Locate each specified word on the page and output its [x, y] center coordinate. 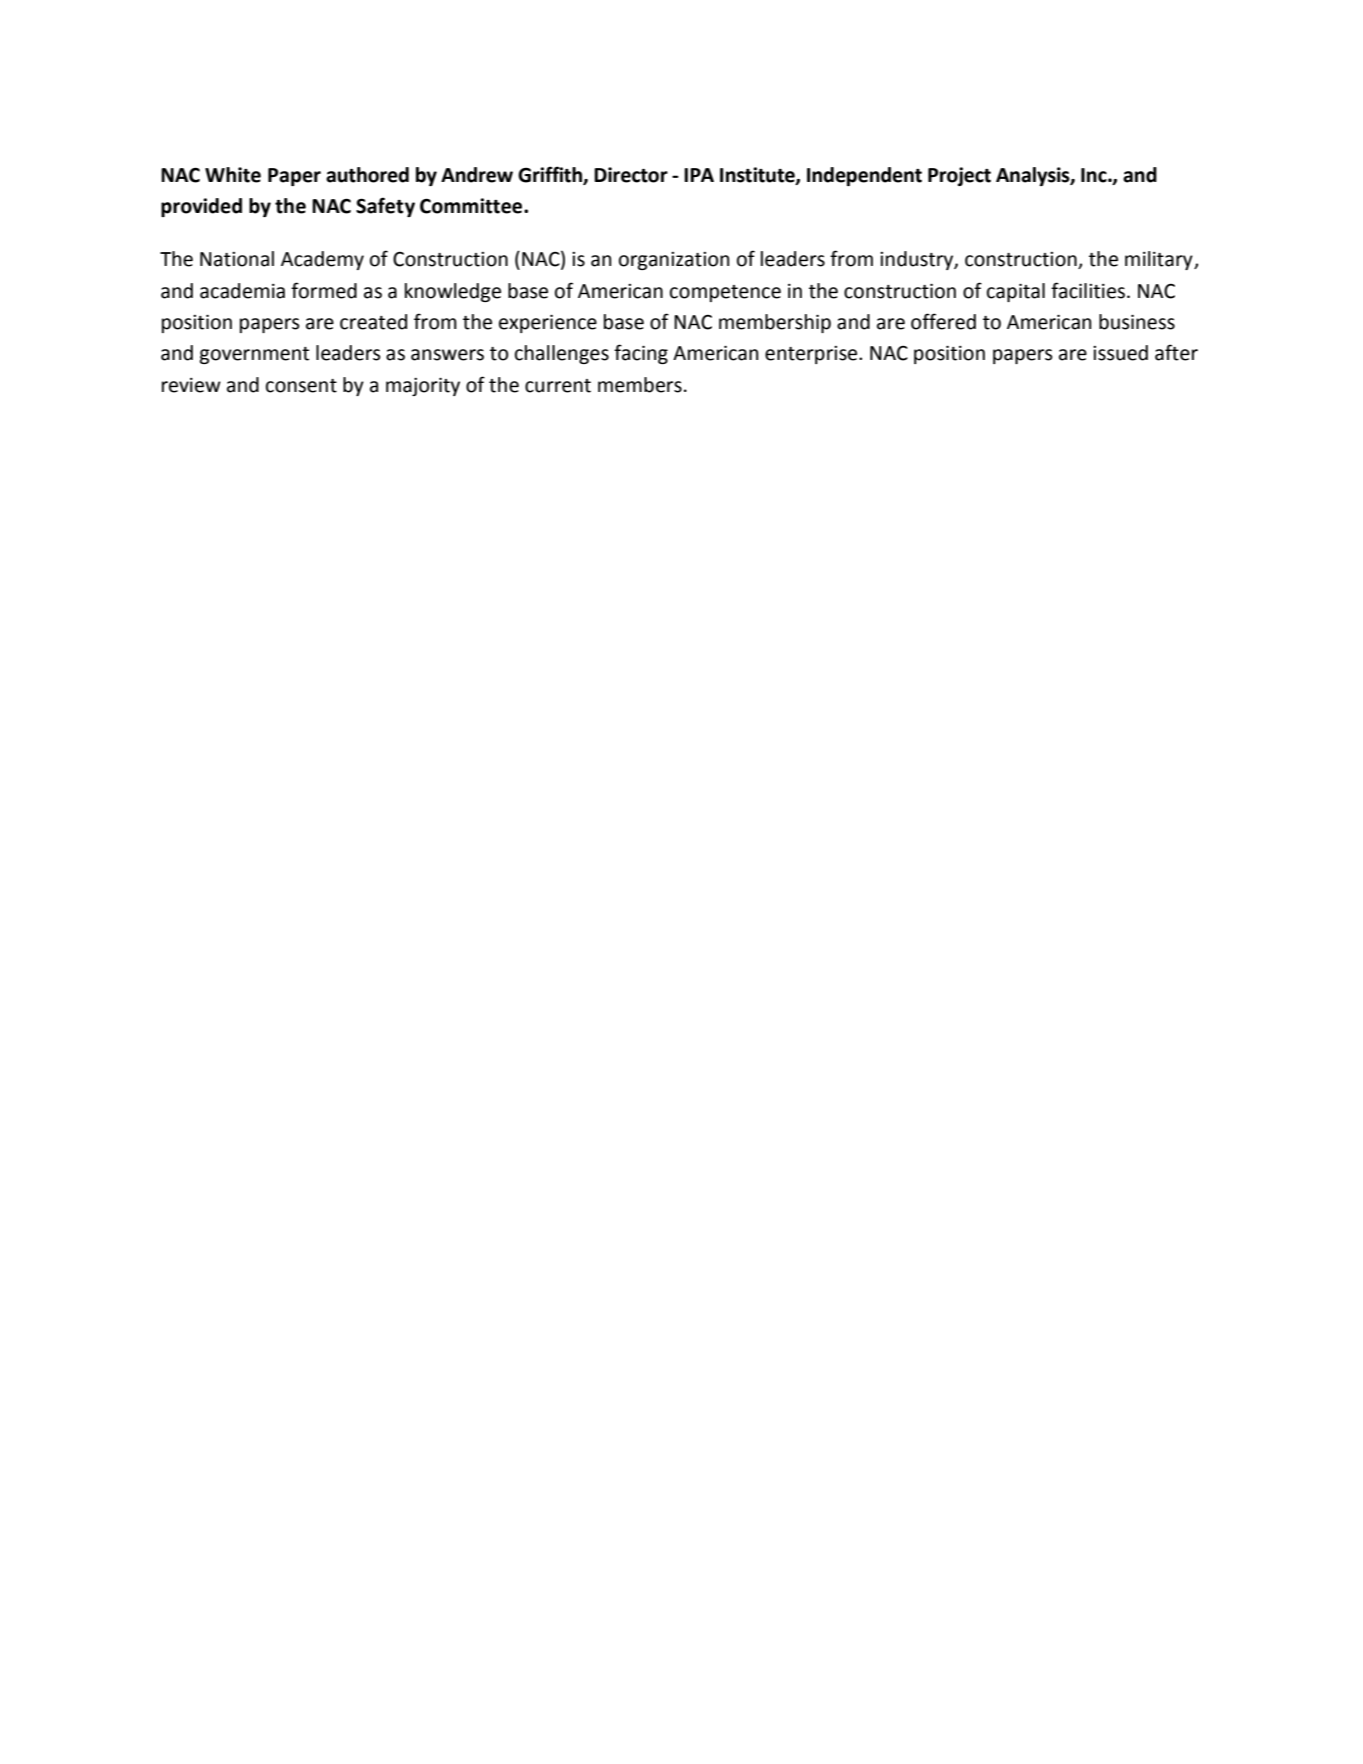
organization [674, 261]
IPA [699, 175]
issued [1120, 353]
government [254, 355]
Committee [472, 206]
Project [959, 176]
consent [301, 386]
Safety [385, 207]
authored [367, 175]
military [1160, 260]
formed [324, 290]
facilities [1088, 290]
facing [641, 354]
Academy [322, 260]
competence [725, 293]
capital [1016, 292]
